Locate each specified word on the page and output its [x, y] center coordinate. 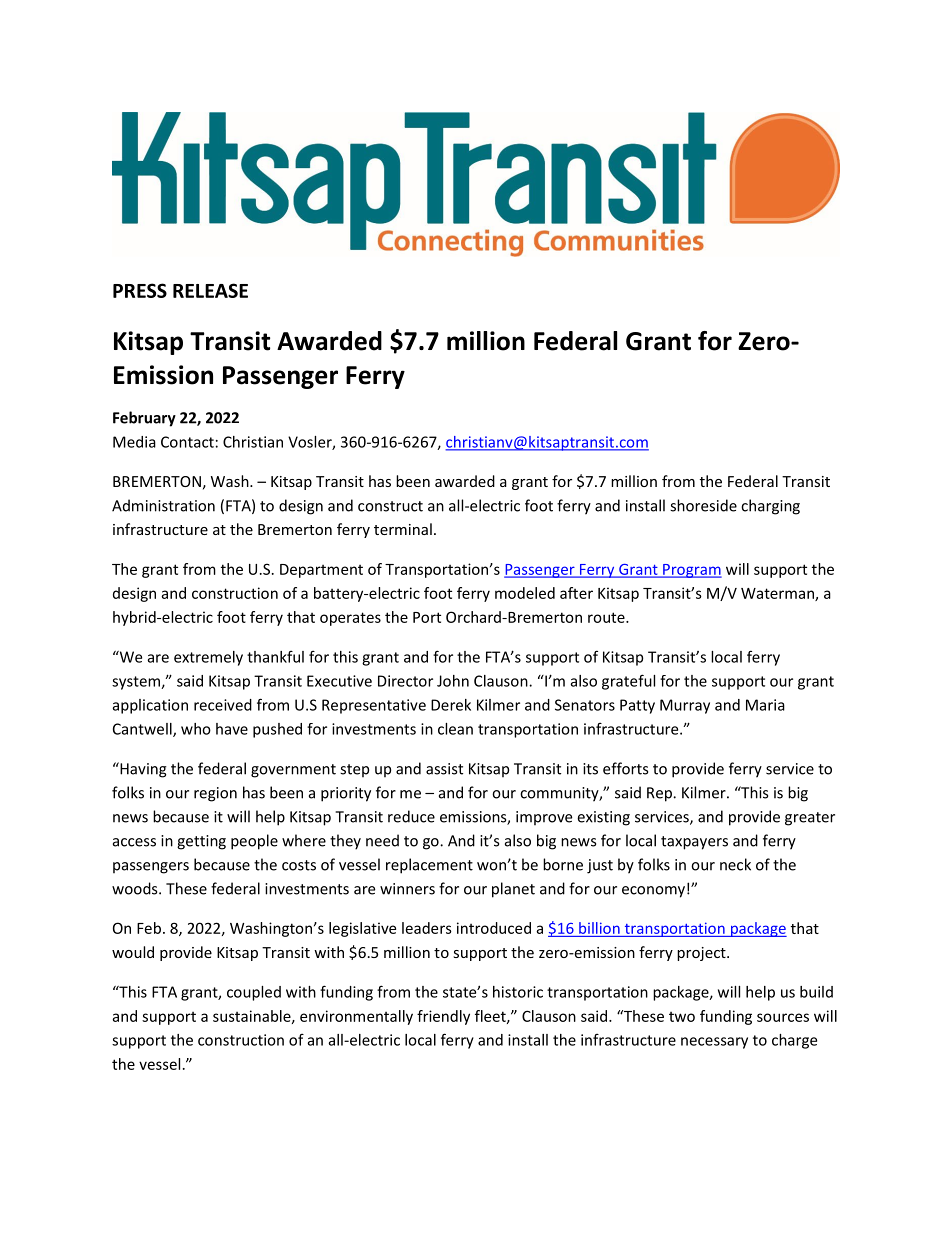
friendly [443, 1017]
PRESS [140, 290]
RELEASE [210, 290]
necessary [714, 1043]
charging [770, 507]
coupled [254, 993]
